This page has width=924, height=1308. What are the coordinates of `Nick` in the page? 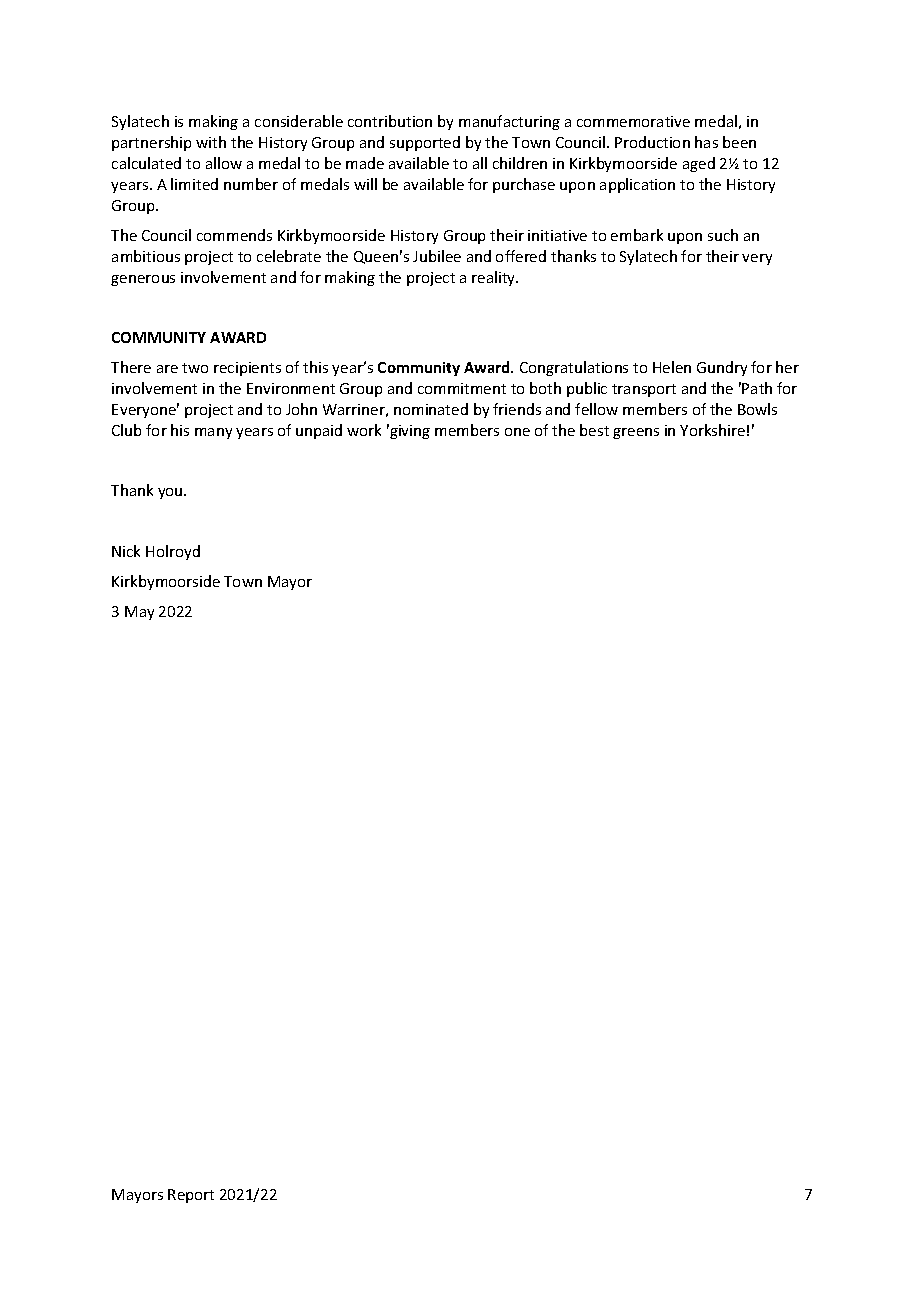 It's located at (126, 551).
